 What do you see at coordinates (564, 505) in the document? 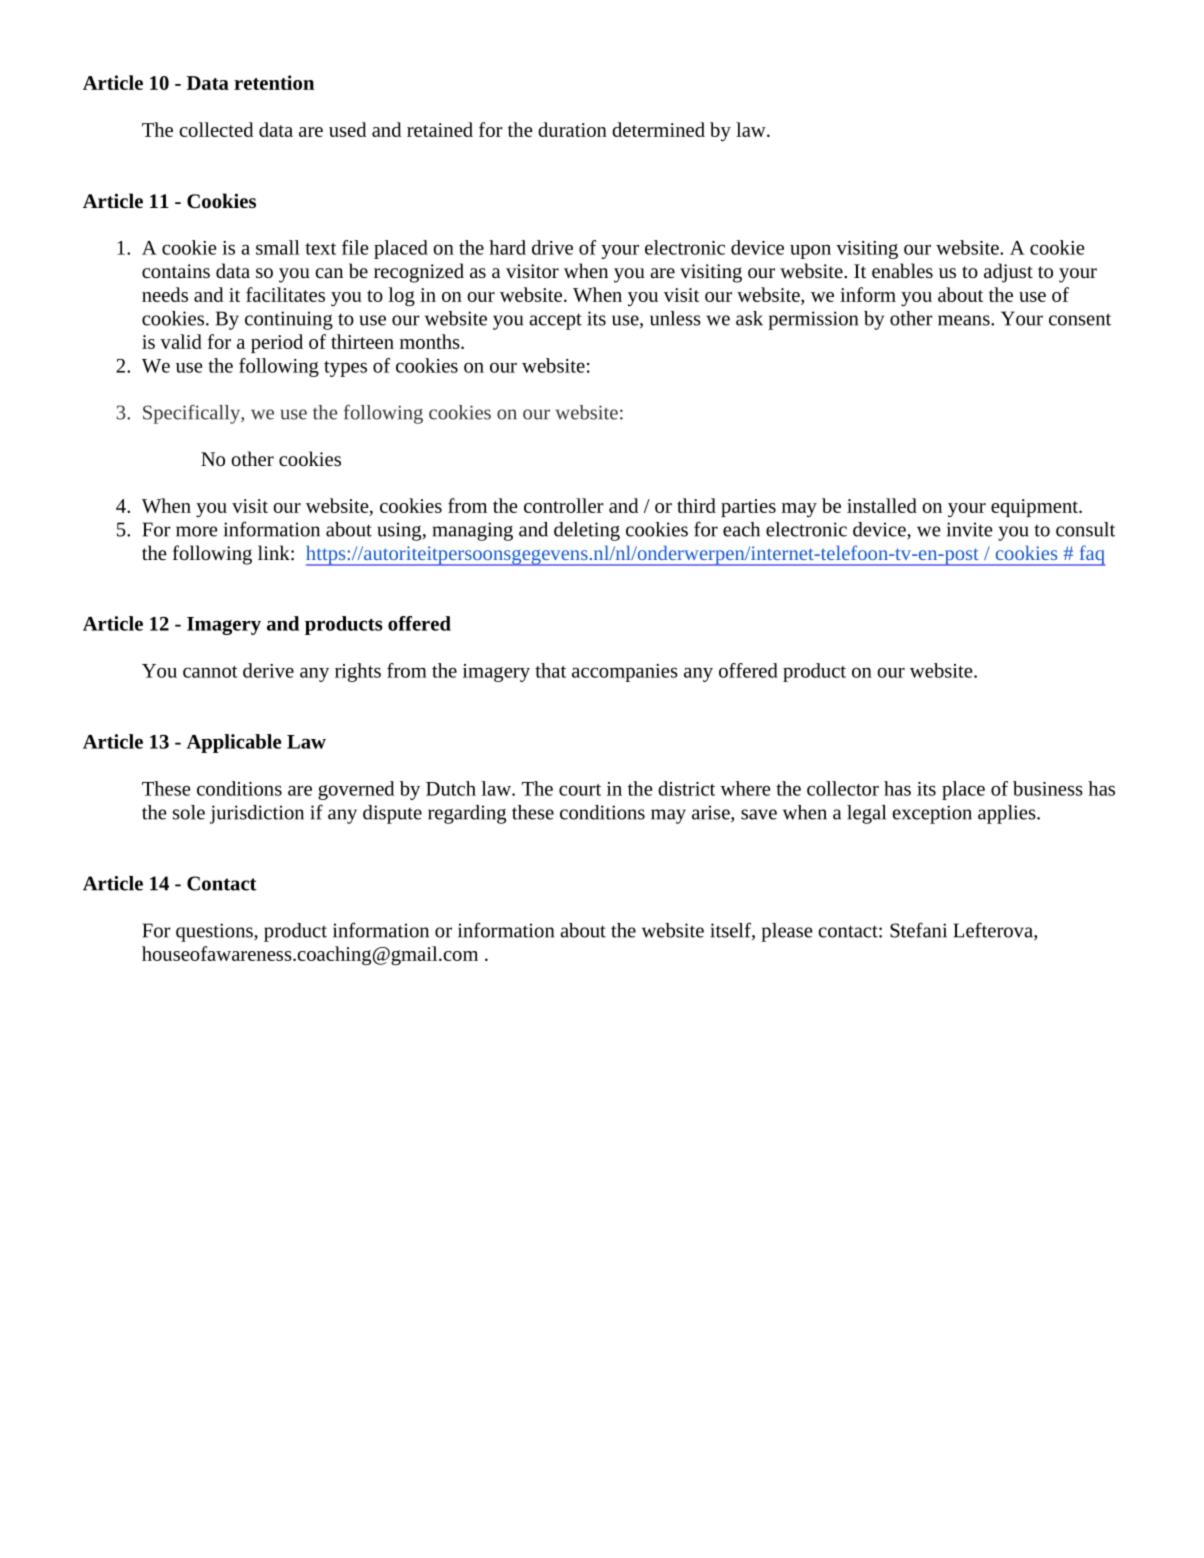
I see `controller` at bounding box center [564, 505].
